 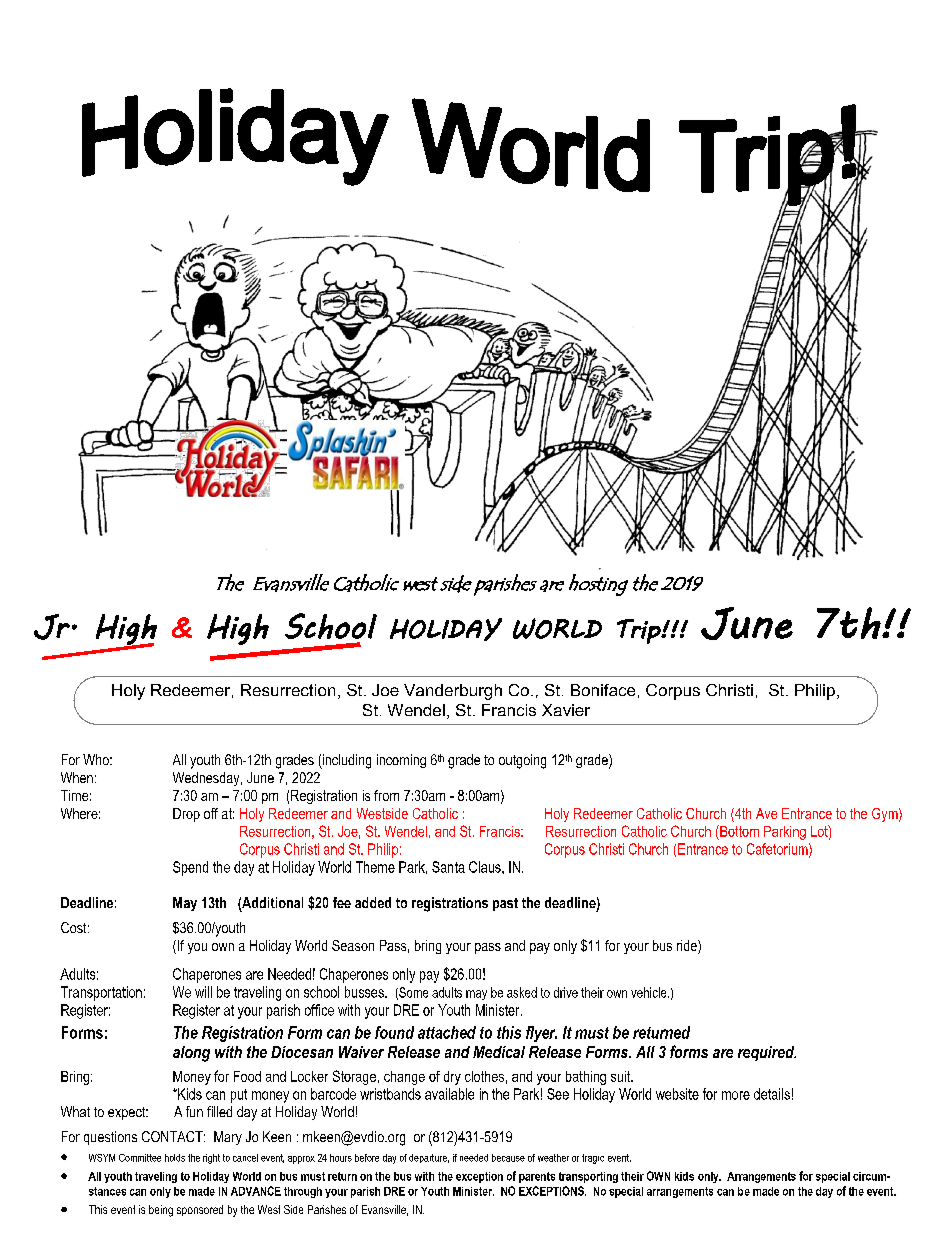 I want to click on Trip, so click(x=640, y=631).
